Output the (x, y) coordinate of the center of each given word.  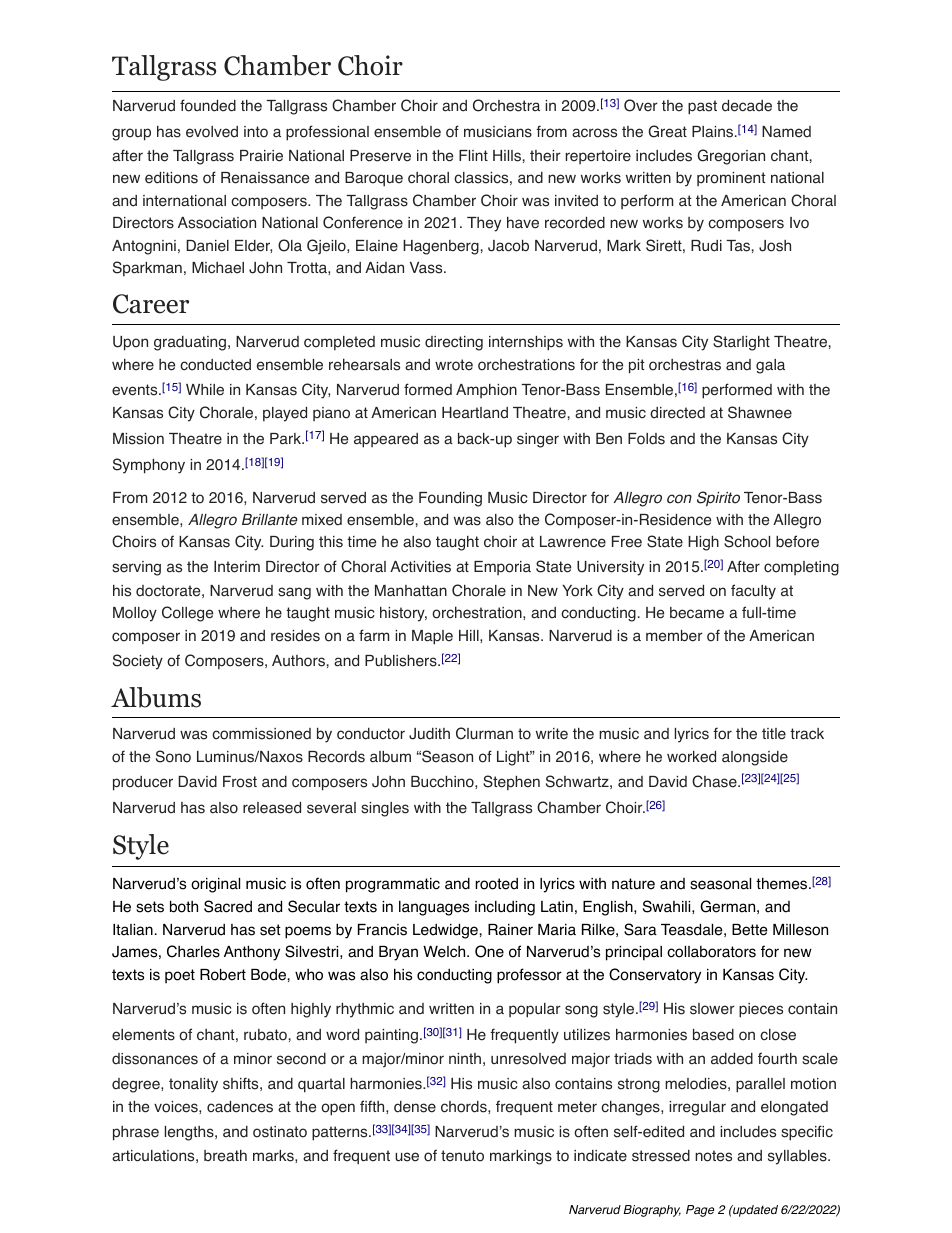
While (205, 390)
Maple (432, 637)
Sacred (228, 906)
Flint (473, 155)
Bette (750, 930)
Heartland (475, 413)
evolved (212, 132)
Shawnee (760, 412)
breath (225, 1156)
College (187, 614)
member (674, 636)
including (505, 908)
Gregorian (731, 157)
